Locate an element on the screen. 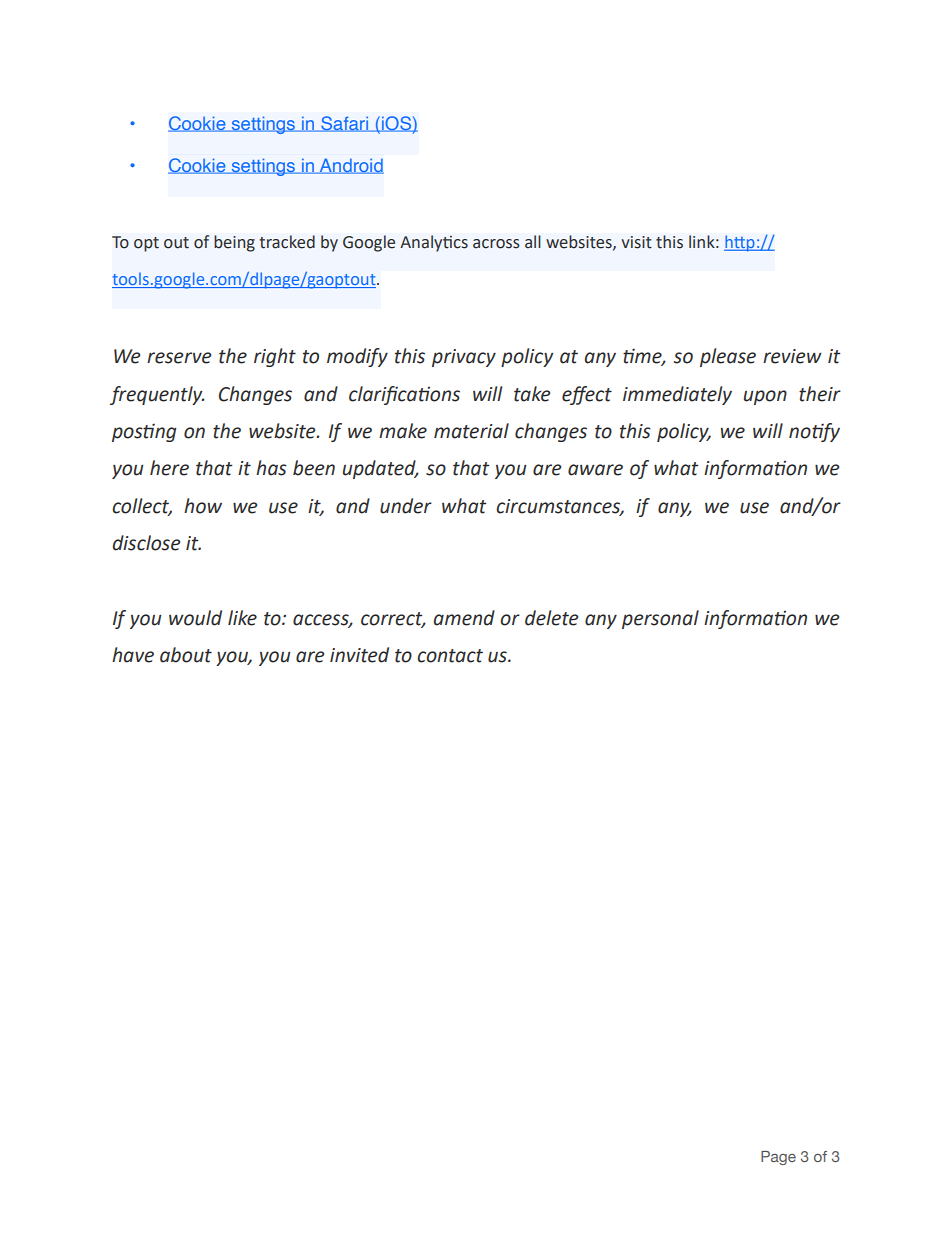 Image resolution: width=952 pixels, height=1233 pixels. privacy is located at coordinates (464, 358).
